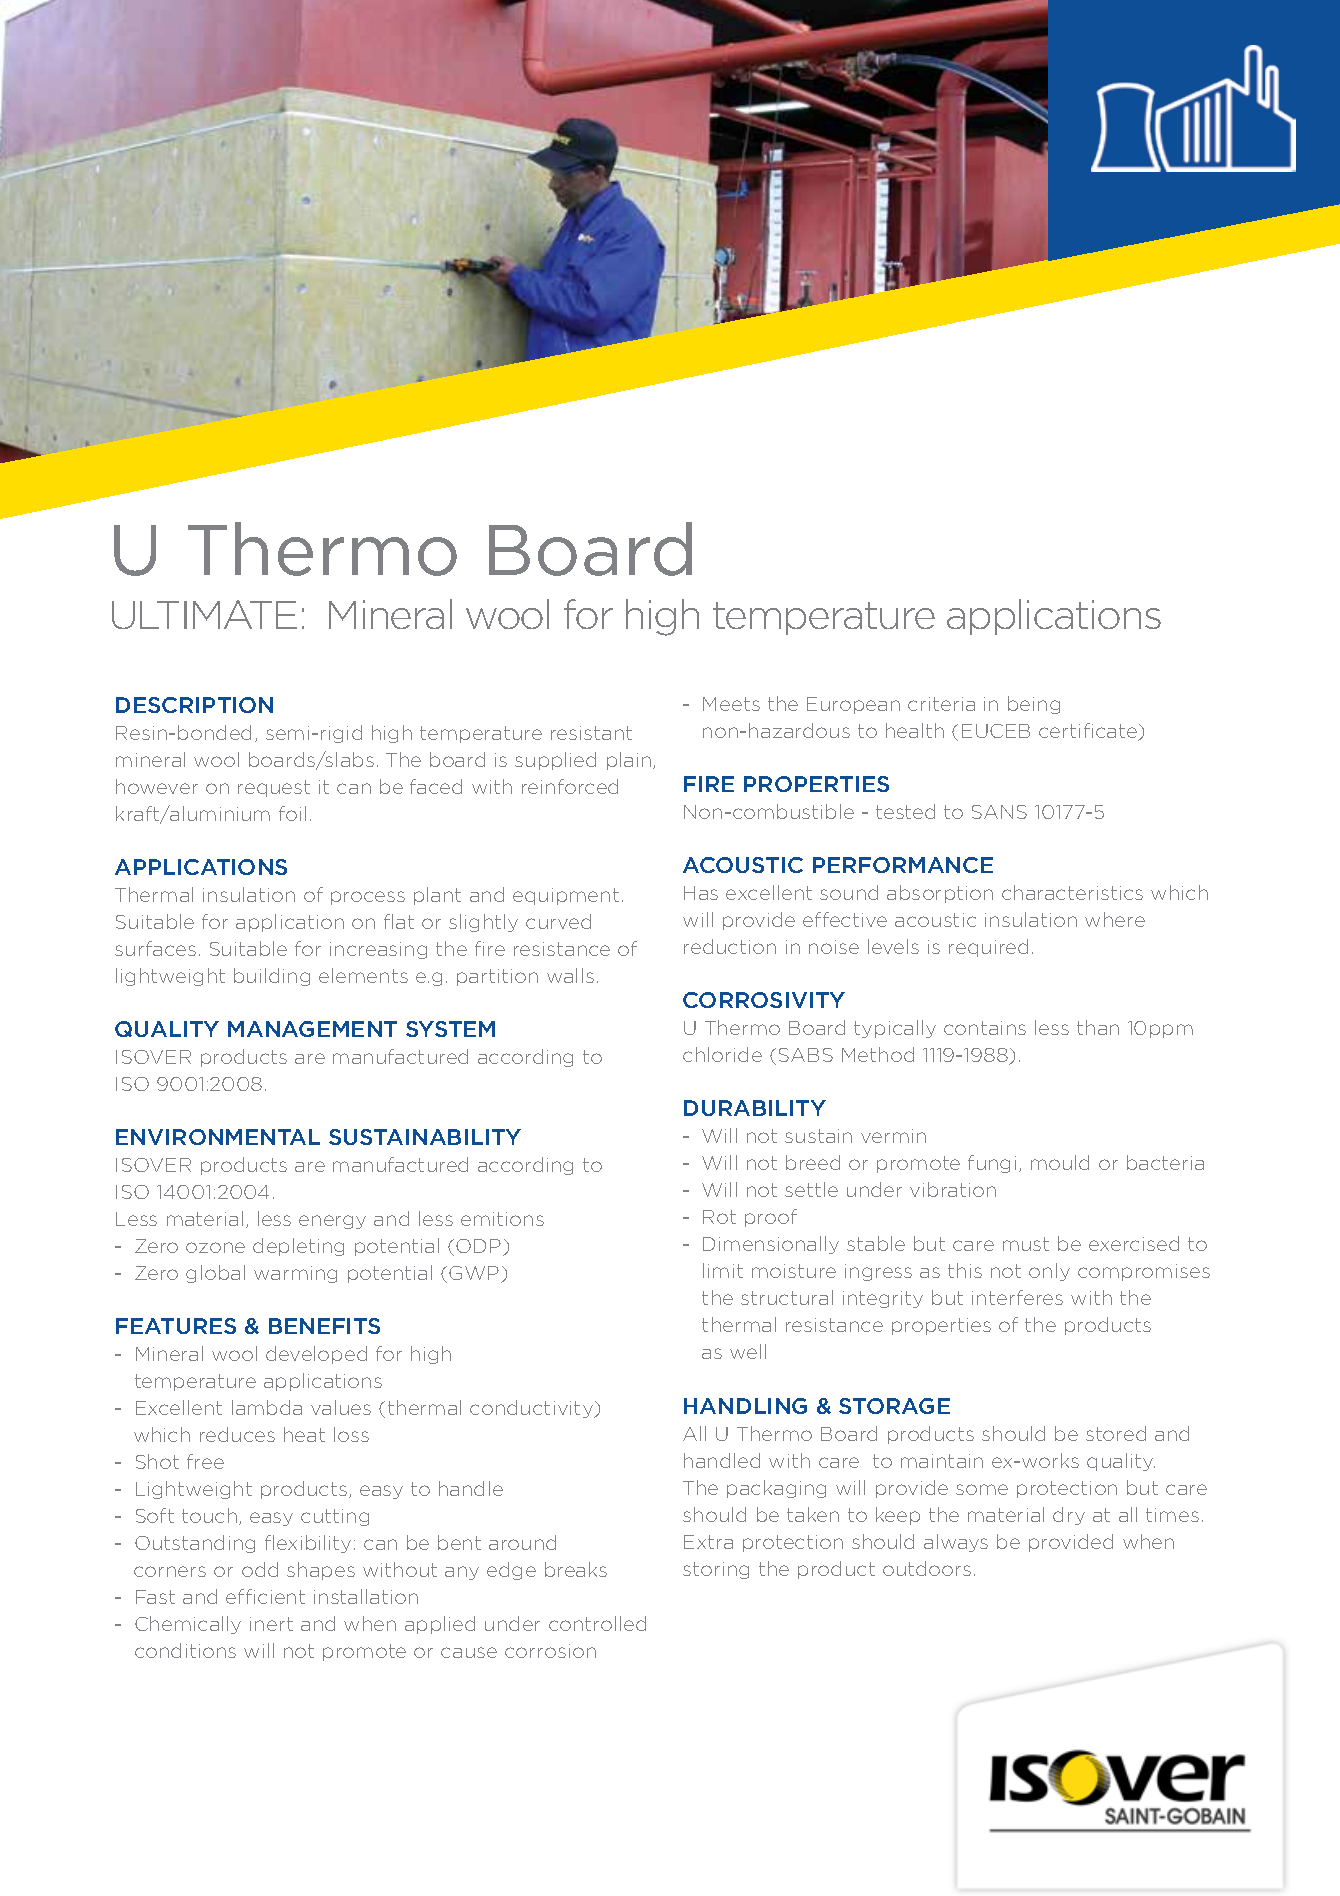 Image resolution: width=1340 pixels, height=1896 pixels. What do you see at coordinates (597, 1623) in the screenshot?
I see `controlled` at bounding box center [597, 1623].
